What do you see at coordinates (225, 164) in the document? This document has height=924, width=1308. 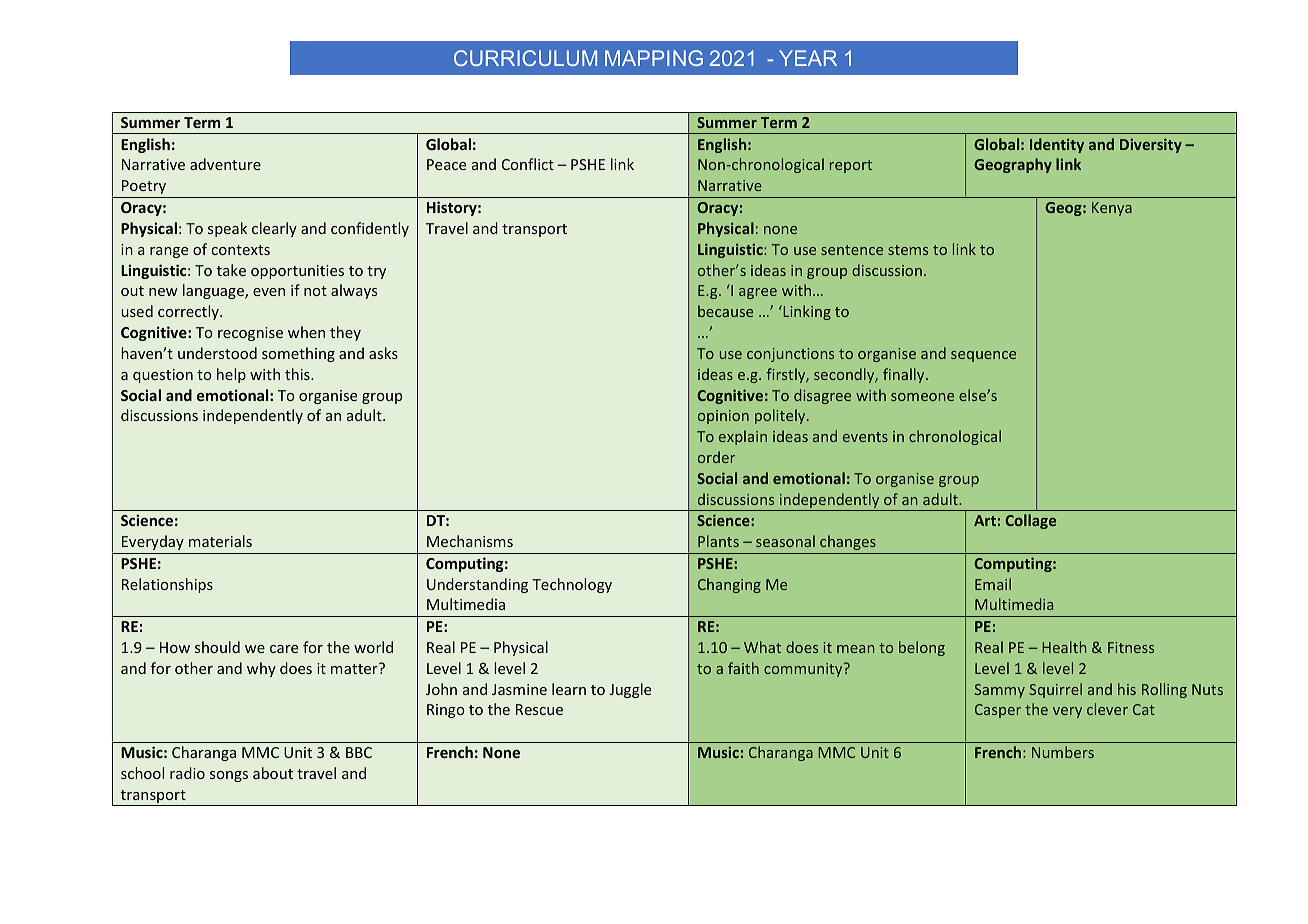 I see `adventure` at bounding box center [225, 164].
